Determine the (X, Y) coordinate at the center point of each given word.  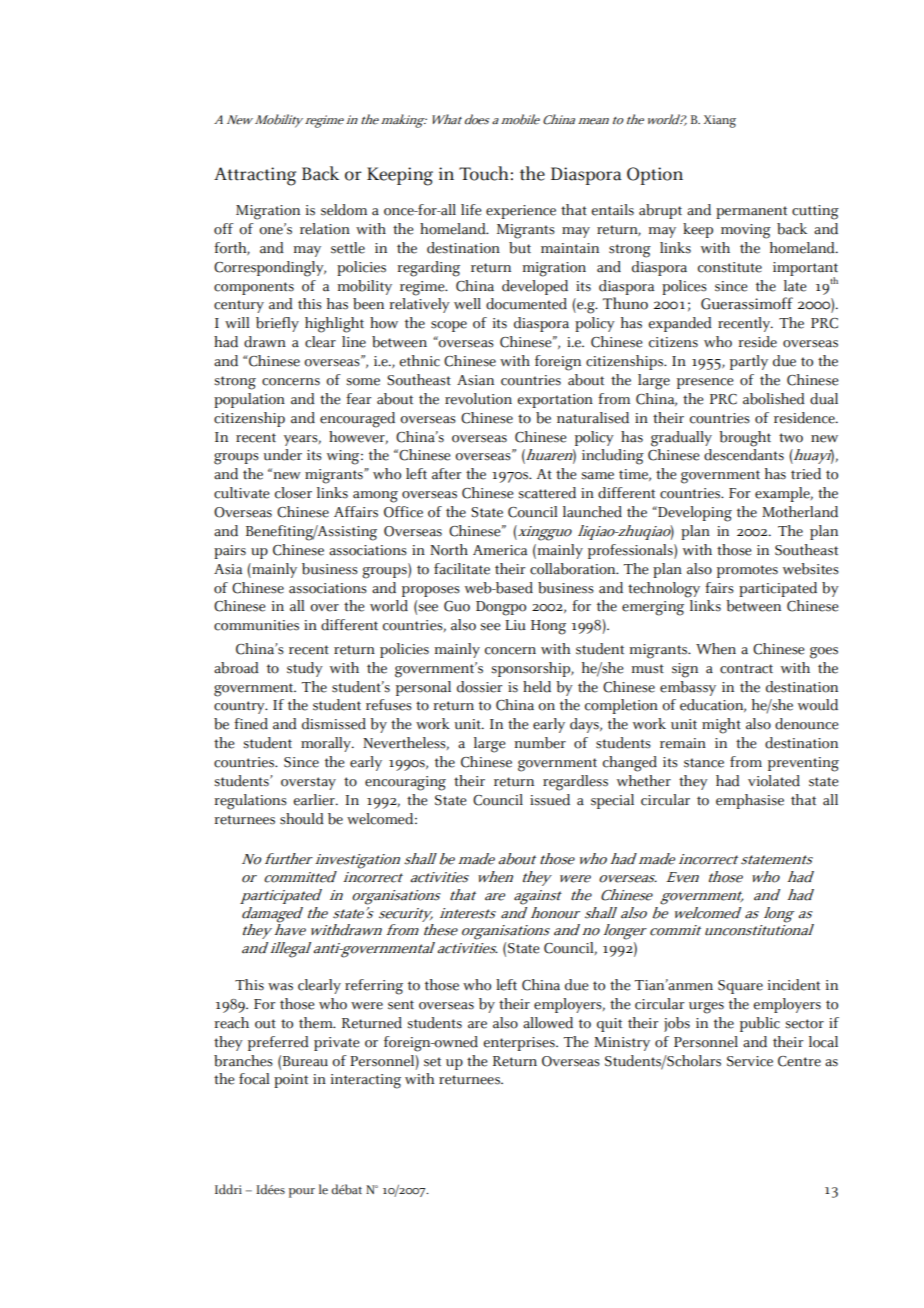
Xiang (720, 121)
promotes (747, 571)
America (500, 550)
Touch (484, 173)
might (721, 726)
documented (526, 304)
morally (327, 744)
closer (293, 493)
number (540, 743)
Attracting (255, 176)
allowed (548, 1023)
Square (740, 987)
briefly (277, 324)
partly (749, 362)
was (280, 987)
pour (302, 1193)
